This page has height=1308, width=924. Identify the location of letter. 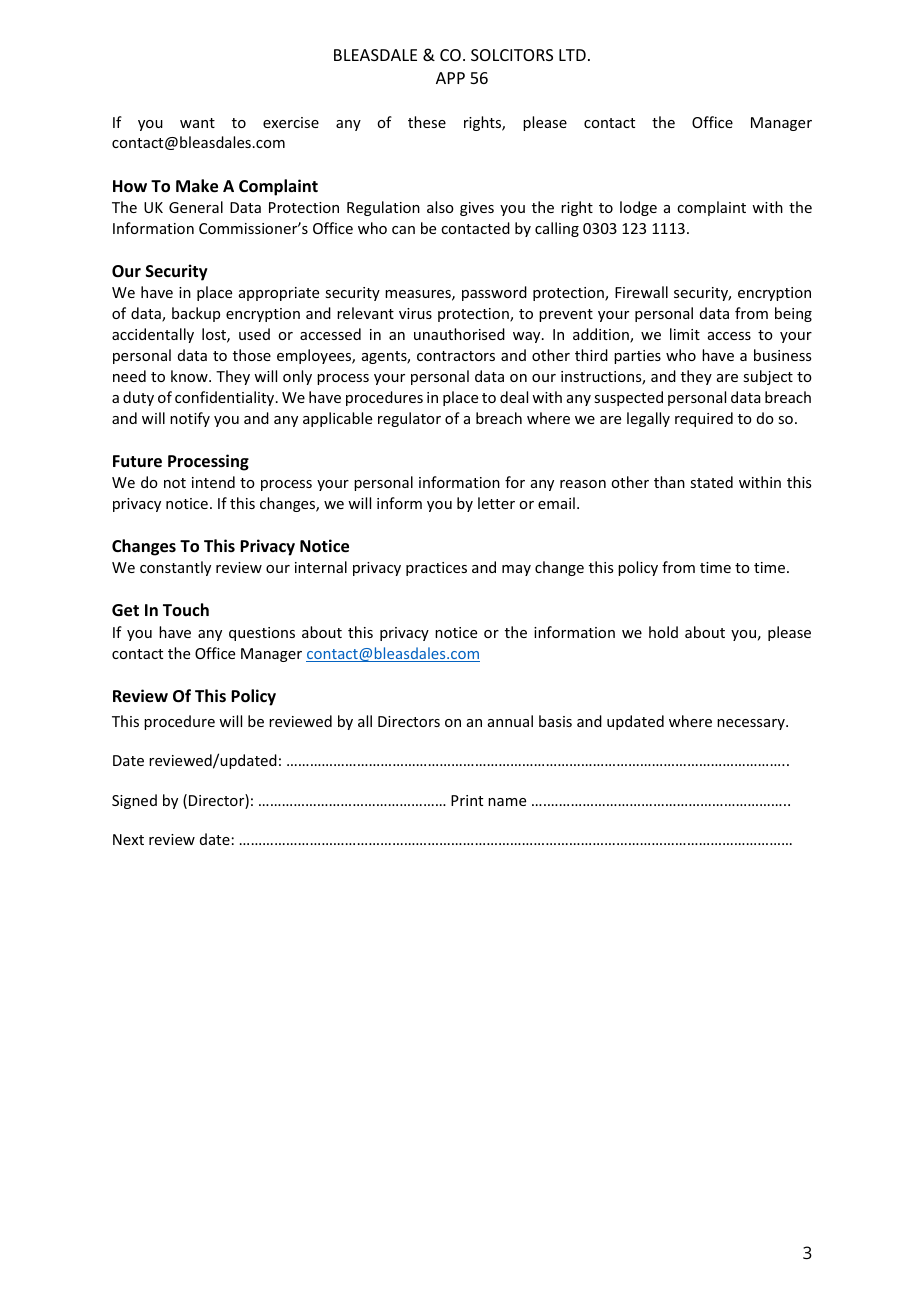
(496, 503).
